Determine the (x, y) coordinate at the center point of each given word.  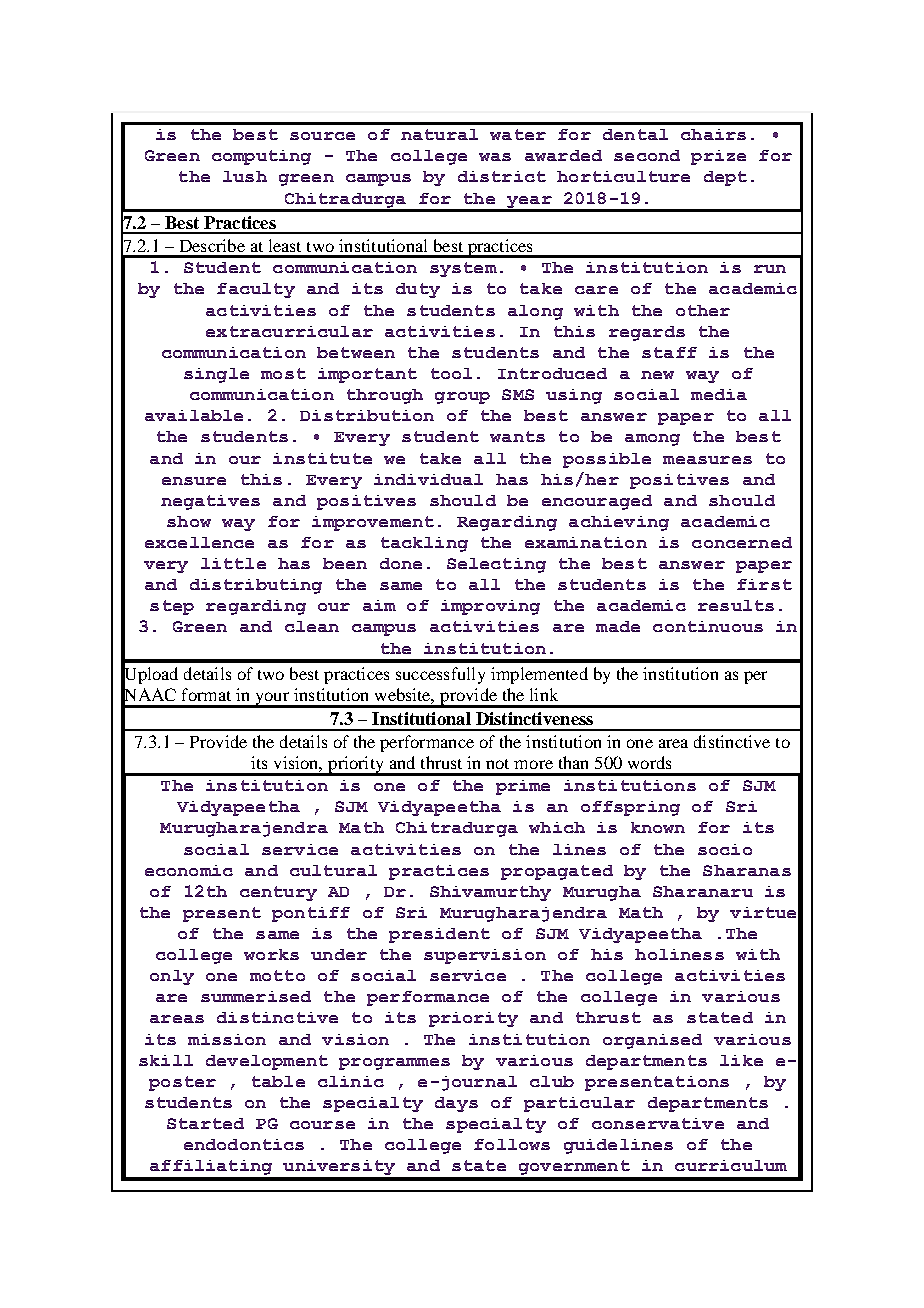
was (495, 157)
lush (245, 176)
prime (523, 787)
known (658, 827)
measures (707, 460)
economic (189, 870)
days (456, 1104)
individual (428, 479)
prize (718, 157)
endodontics (244, 1144)
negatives (210, 502)
